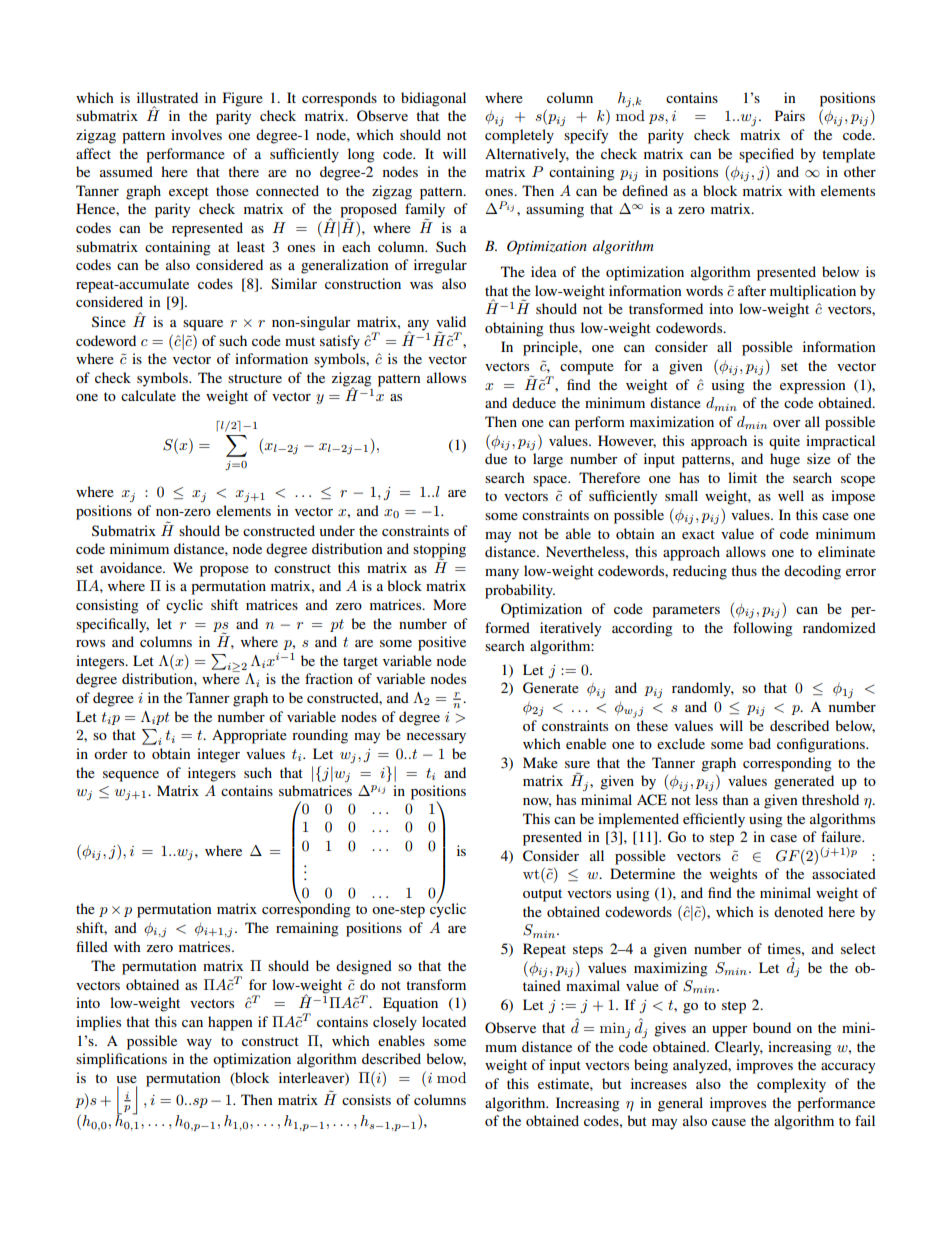 The width and height of the page is (952, 1233). Describe the element at coordinates (131, 776) in the page. I see `sequence` at that location.
